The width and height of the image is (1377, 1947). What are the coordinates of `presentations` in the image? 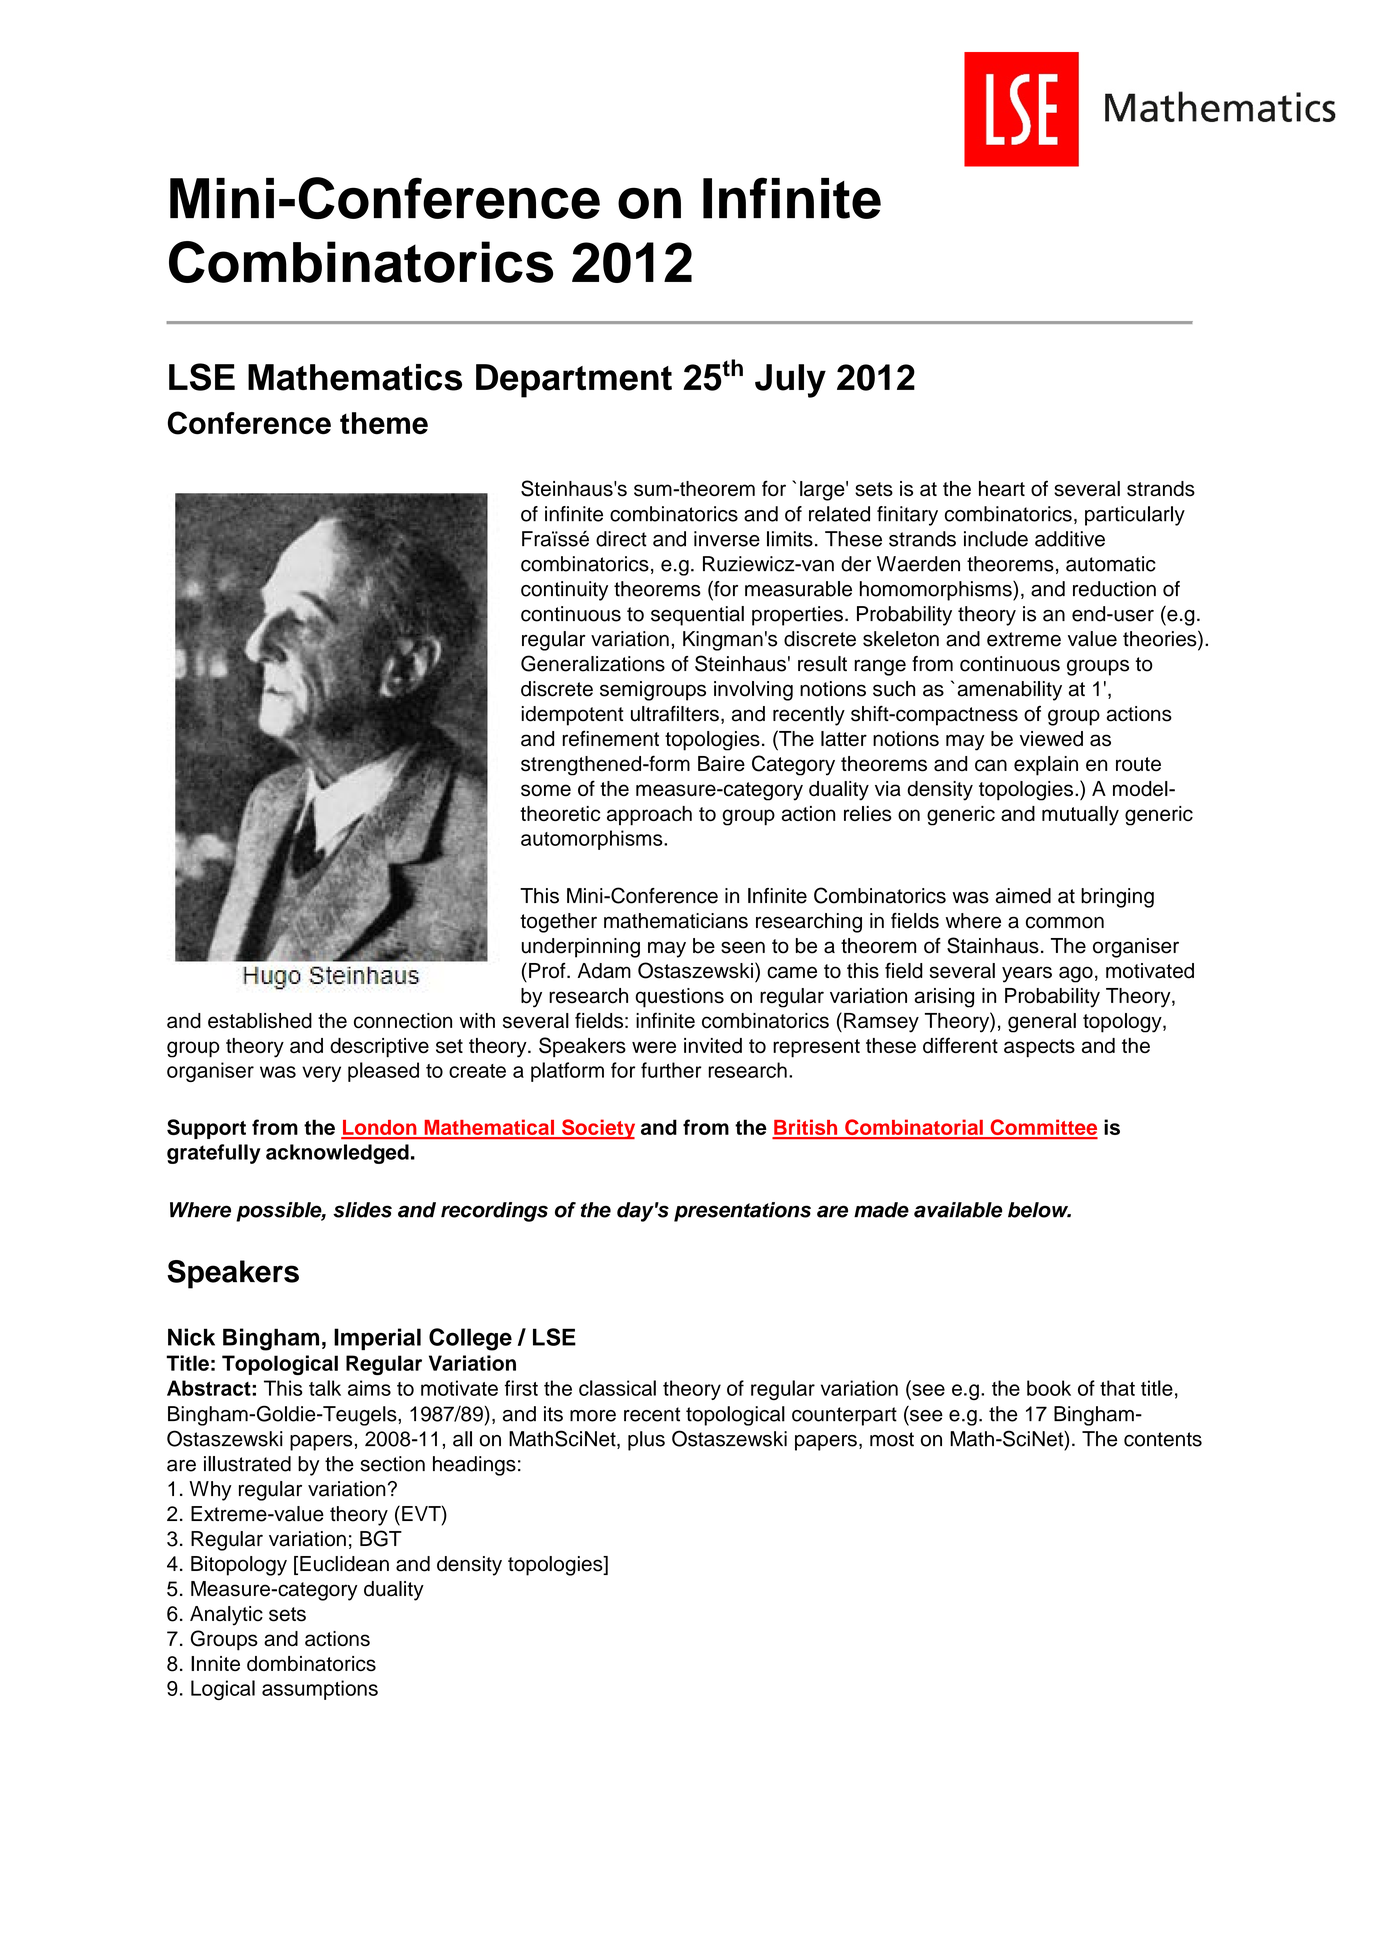 It's located at (742, 1212).
